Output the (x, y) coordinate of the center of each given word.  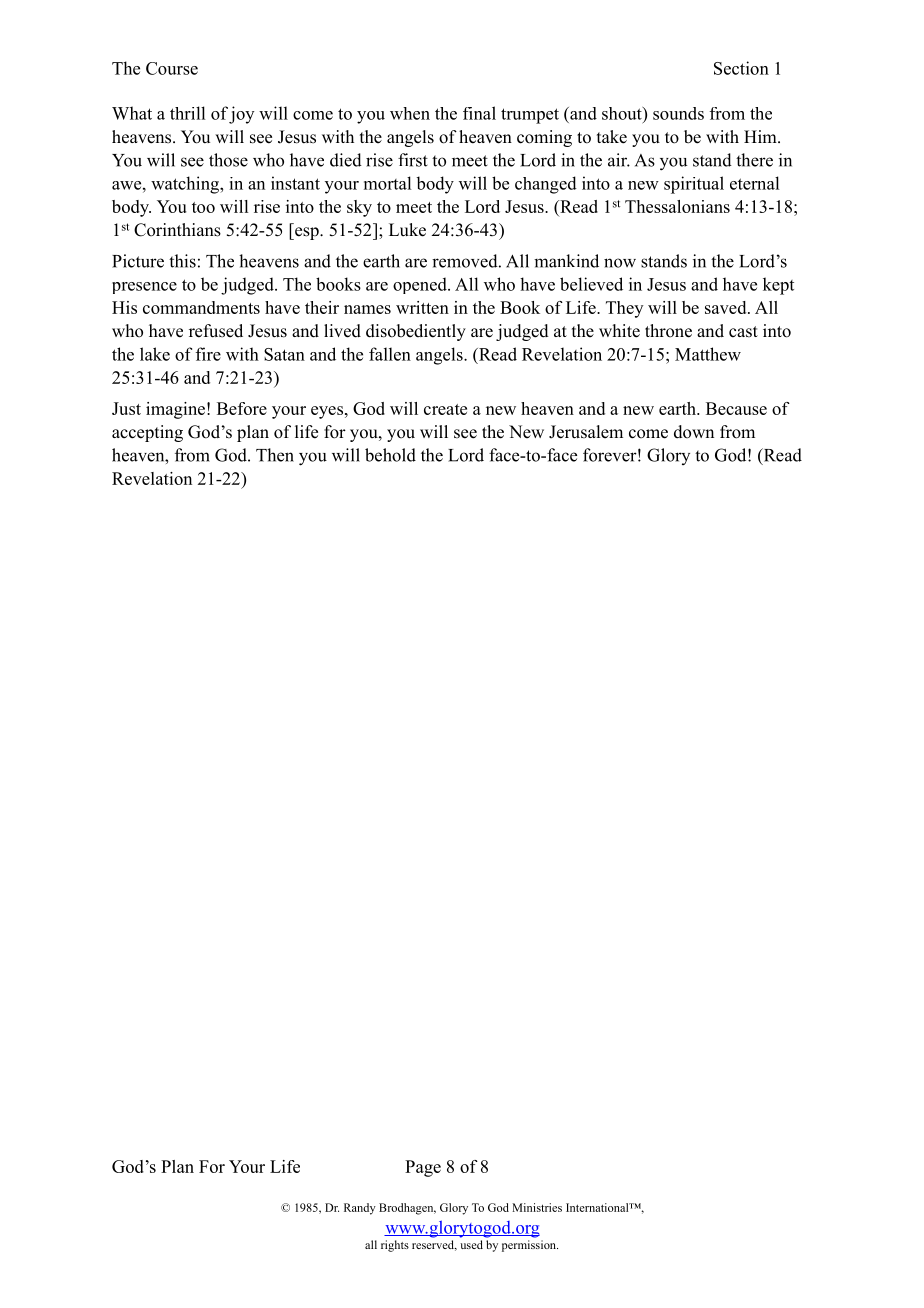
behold (390, 455)
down (694, 432)
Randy (360, 1209)
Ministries (537, 1207)
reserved (434, 1245)
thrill (187, 113)
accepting (147, 433)
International (598, 1207)
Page (423, 1168)
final (479, 113)
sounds (678, 113)
